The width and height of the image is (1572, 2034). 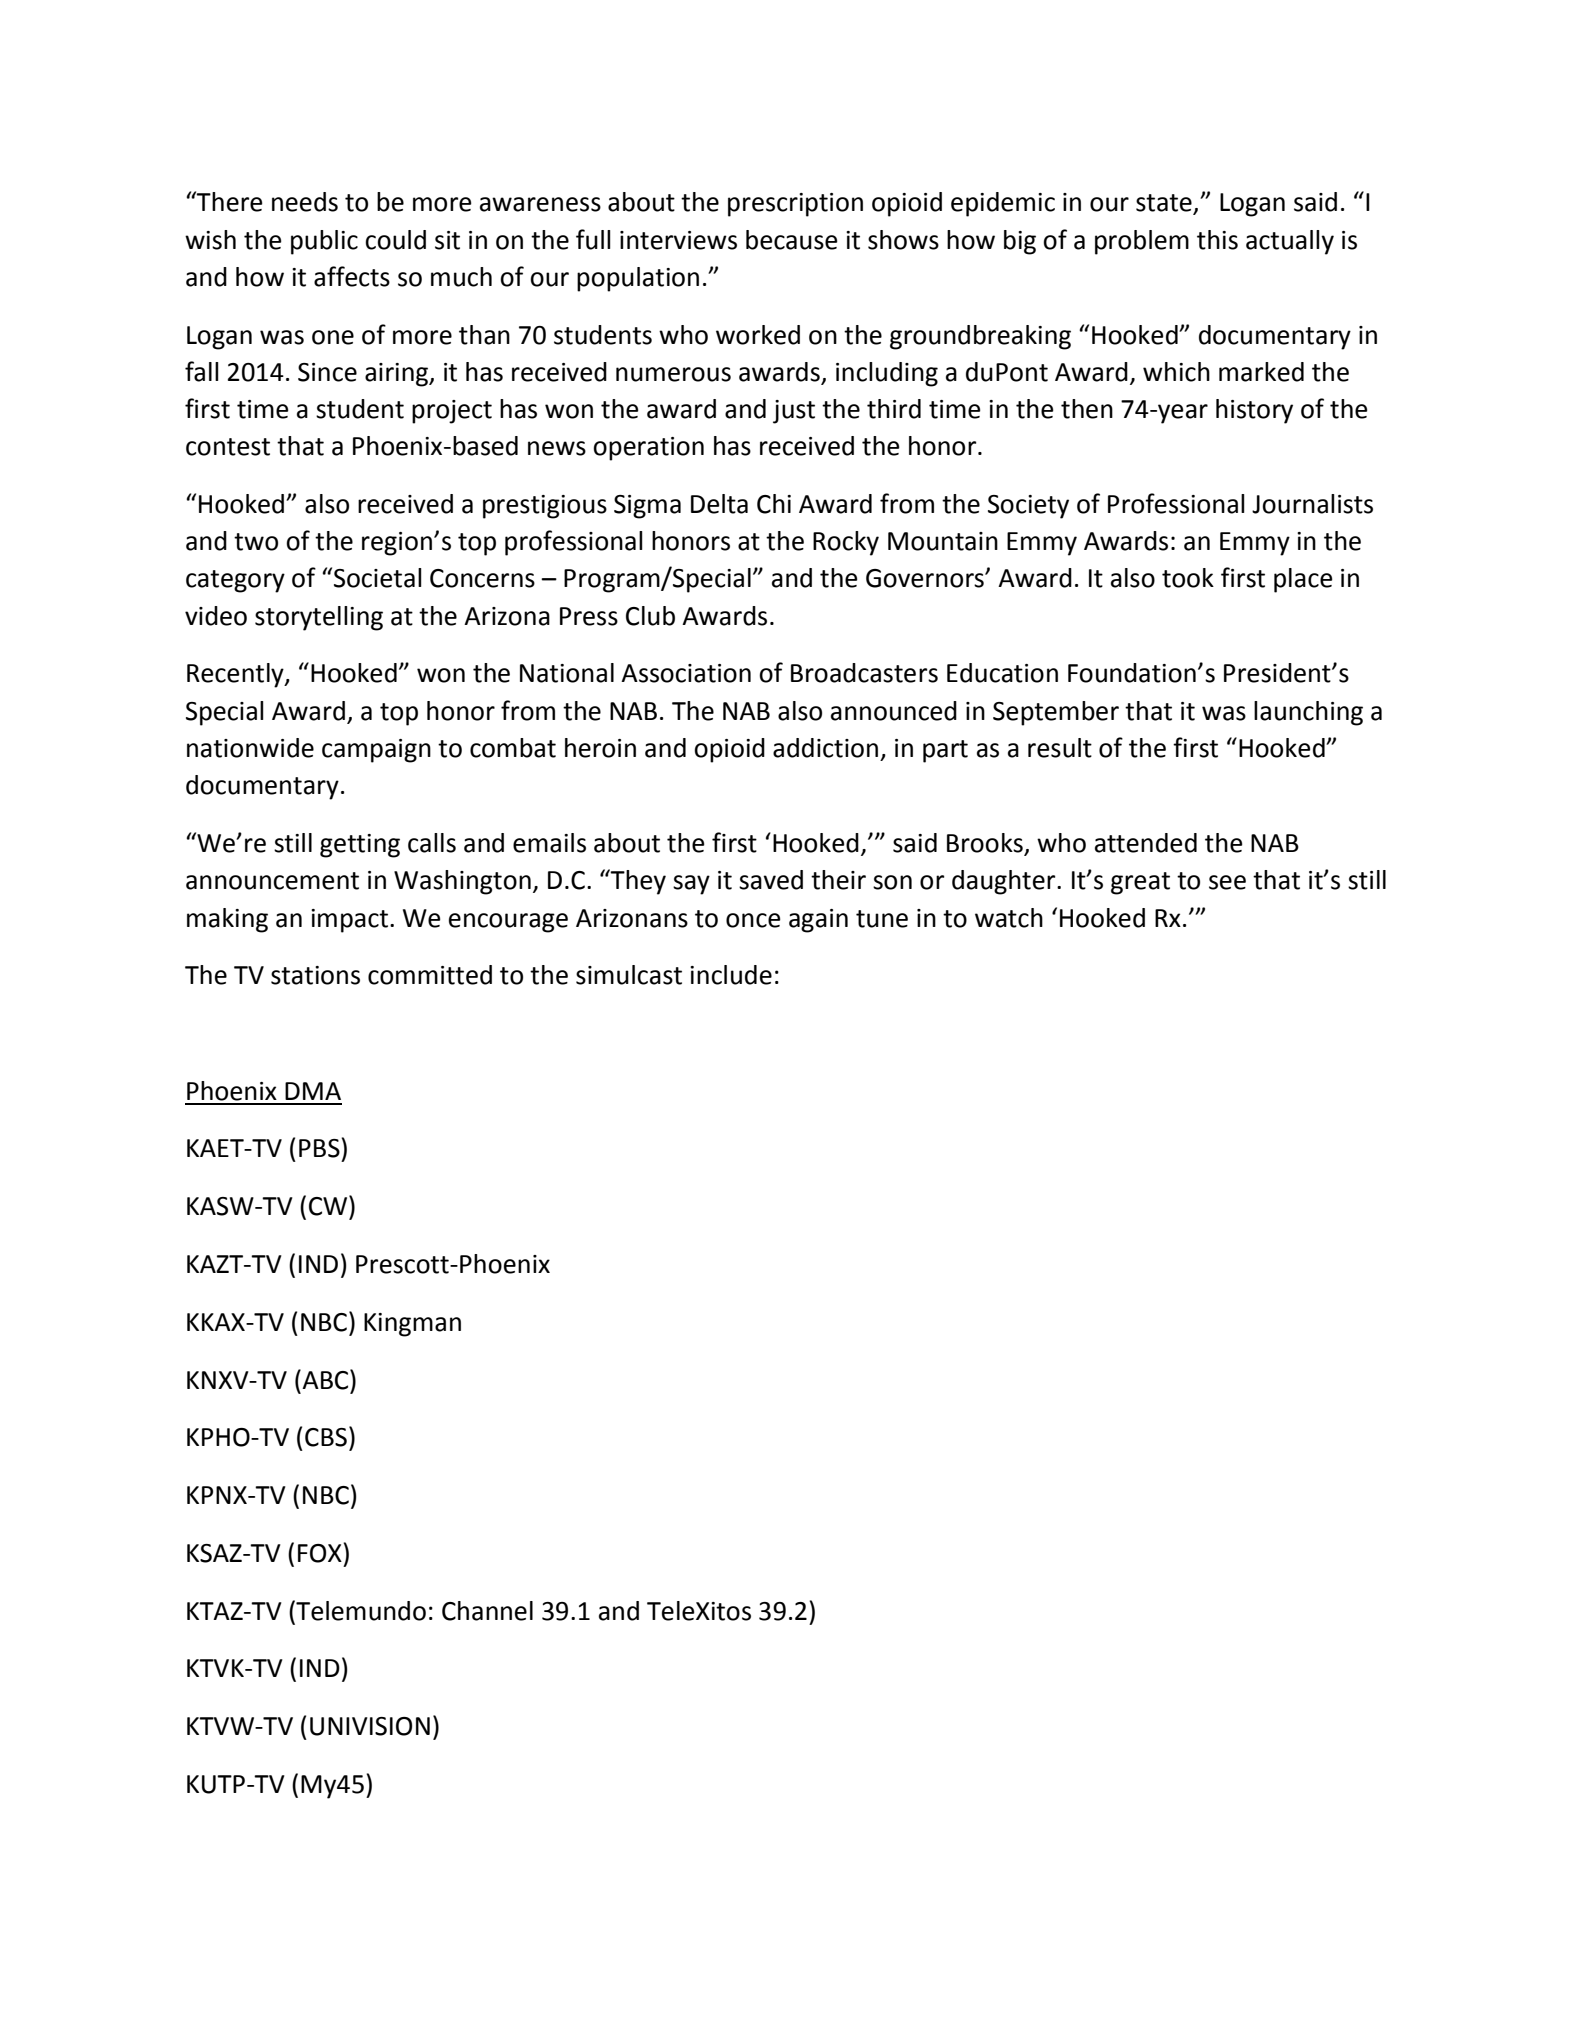 I want to click on because, so click(x=792, y=240).
